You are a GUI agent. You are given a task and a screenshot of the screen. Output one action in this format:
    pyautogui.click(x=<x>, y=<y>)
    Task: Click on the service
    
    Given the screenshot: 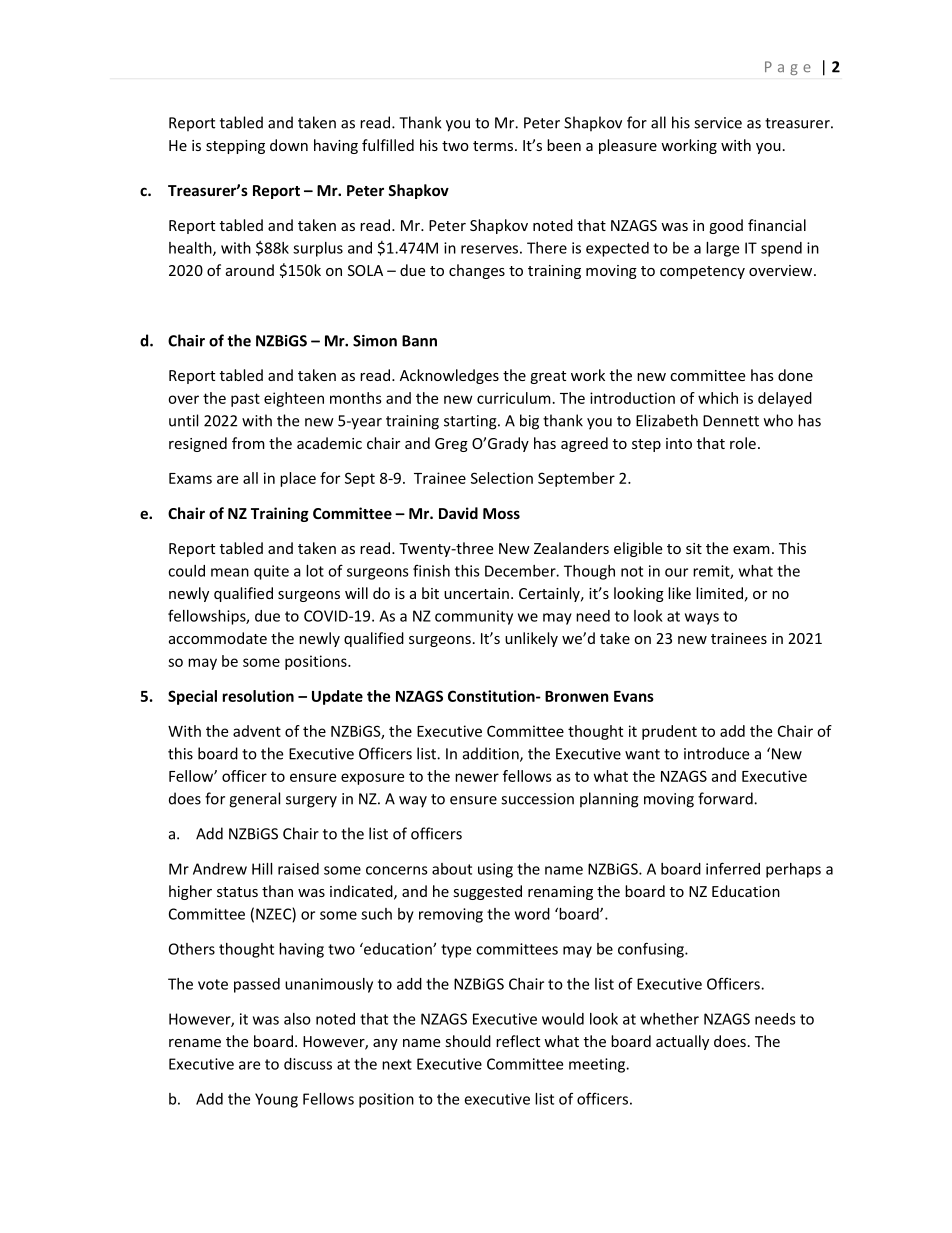 What is the action you would take?
    pyautogui.click(x=718, y=123)
